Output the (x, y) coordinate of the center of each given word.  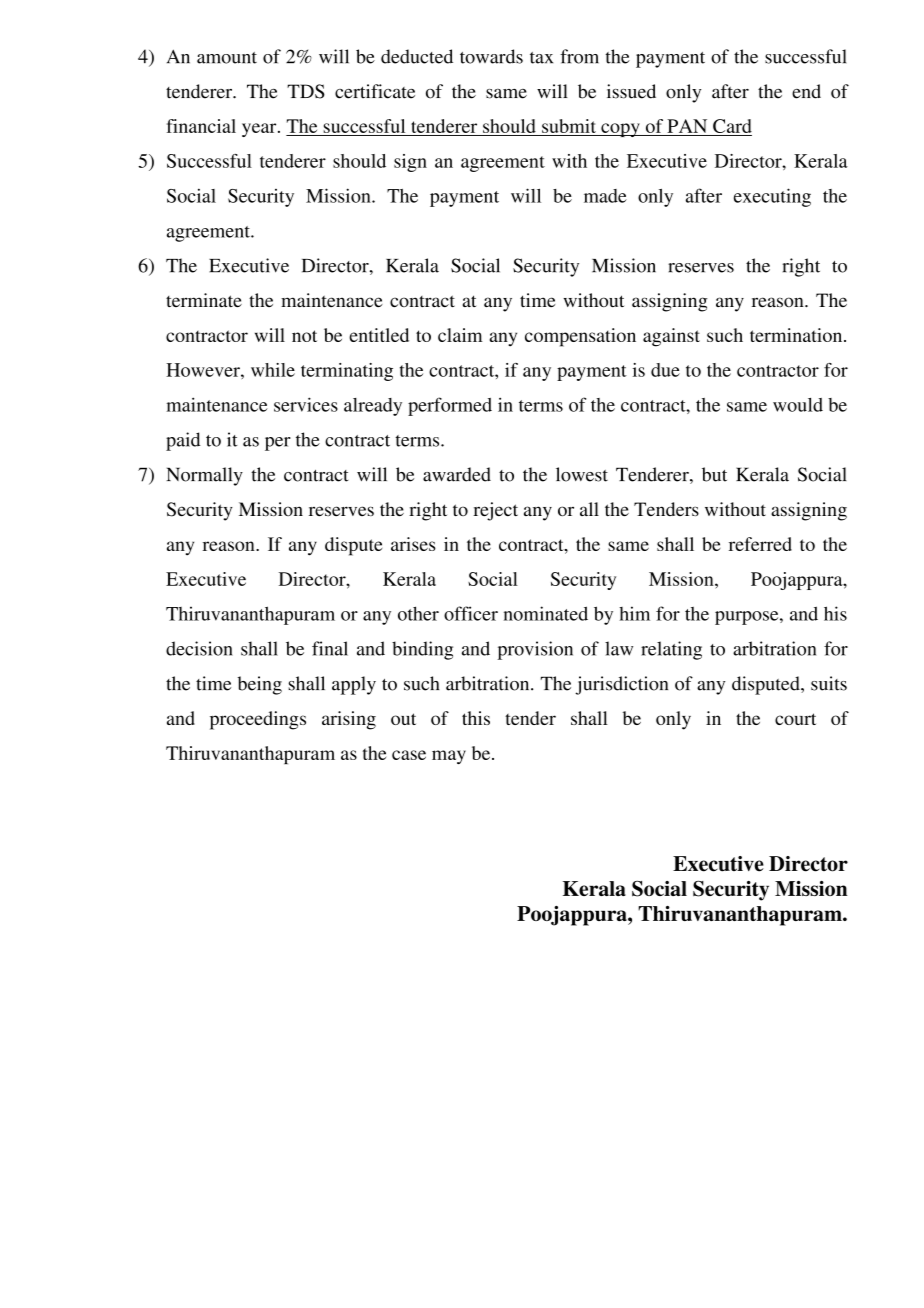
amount (227, 58)
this (476, 718)
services (306, 404)
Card (732, 126)
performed (450, 406)
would (798, 405)
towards (491, 56)
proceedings (258, 720)
